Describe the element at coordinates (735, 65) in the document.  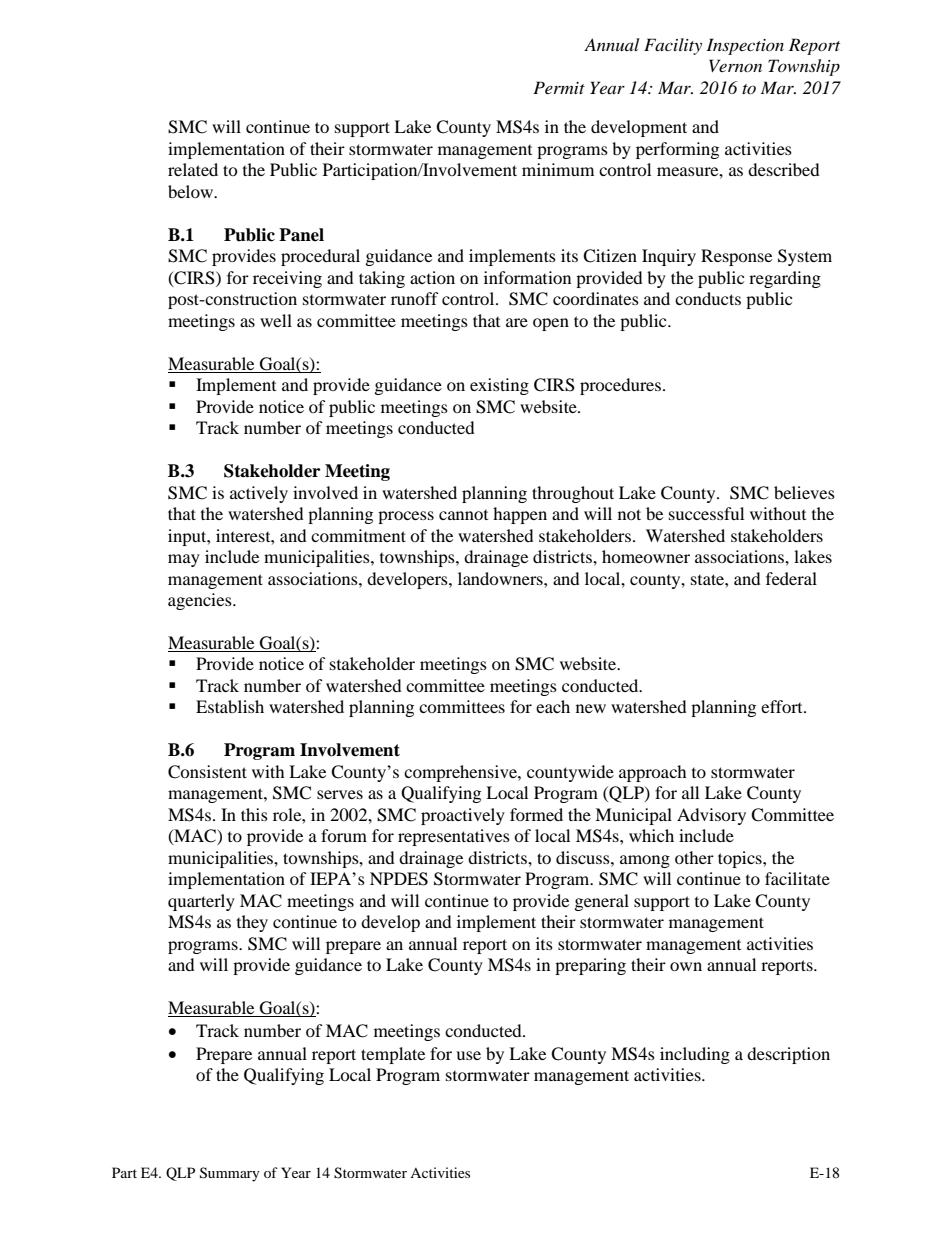
I see `Vernon` at that location.
